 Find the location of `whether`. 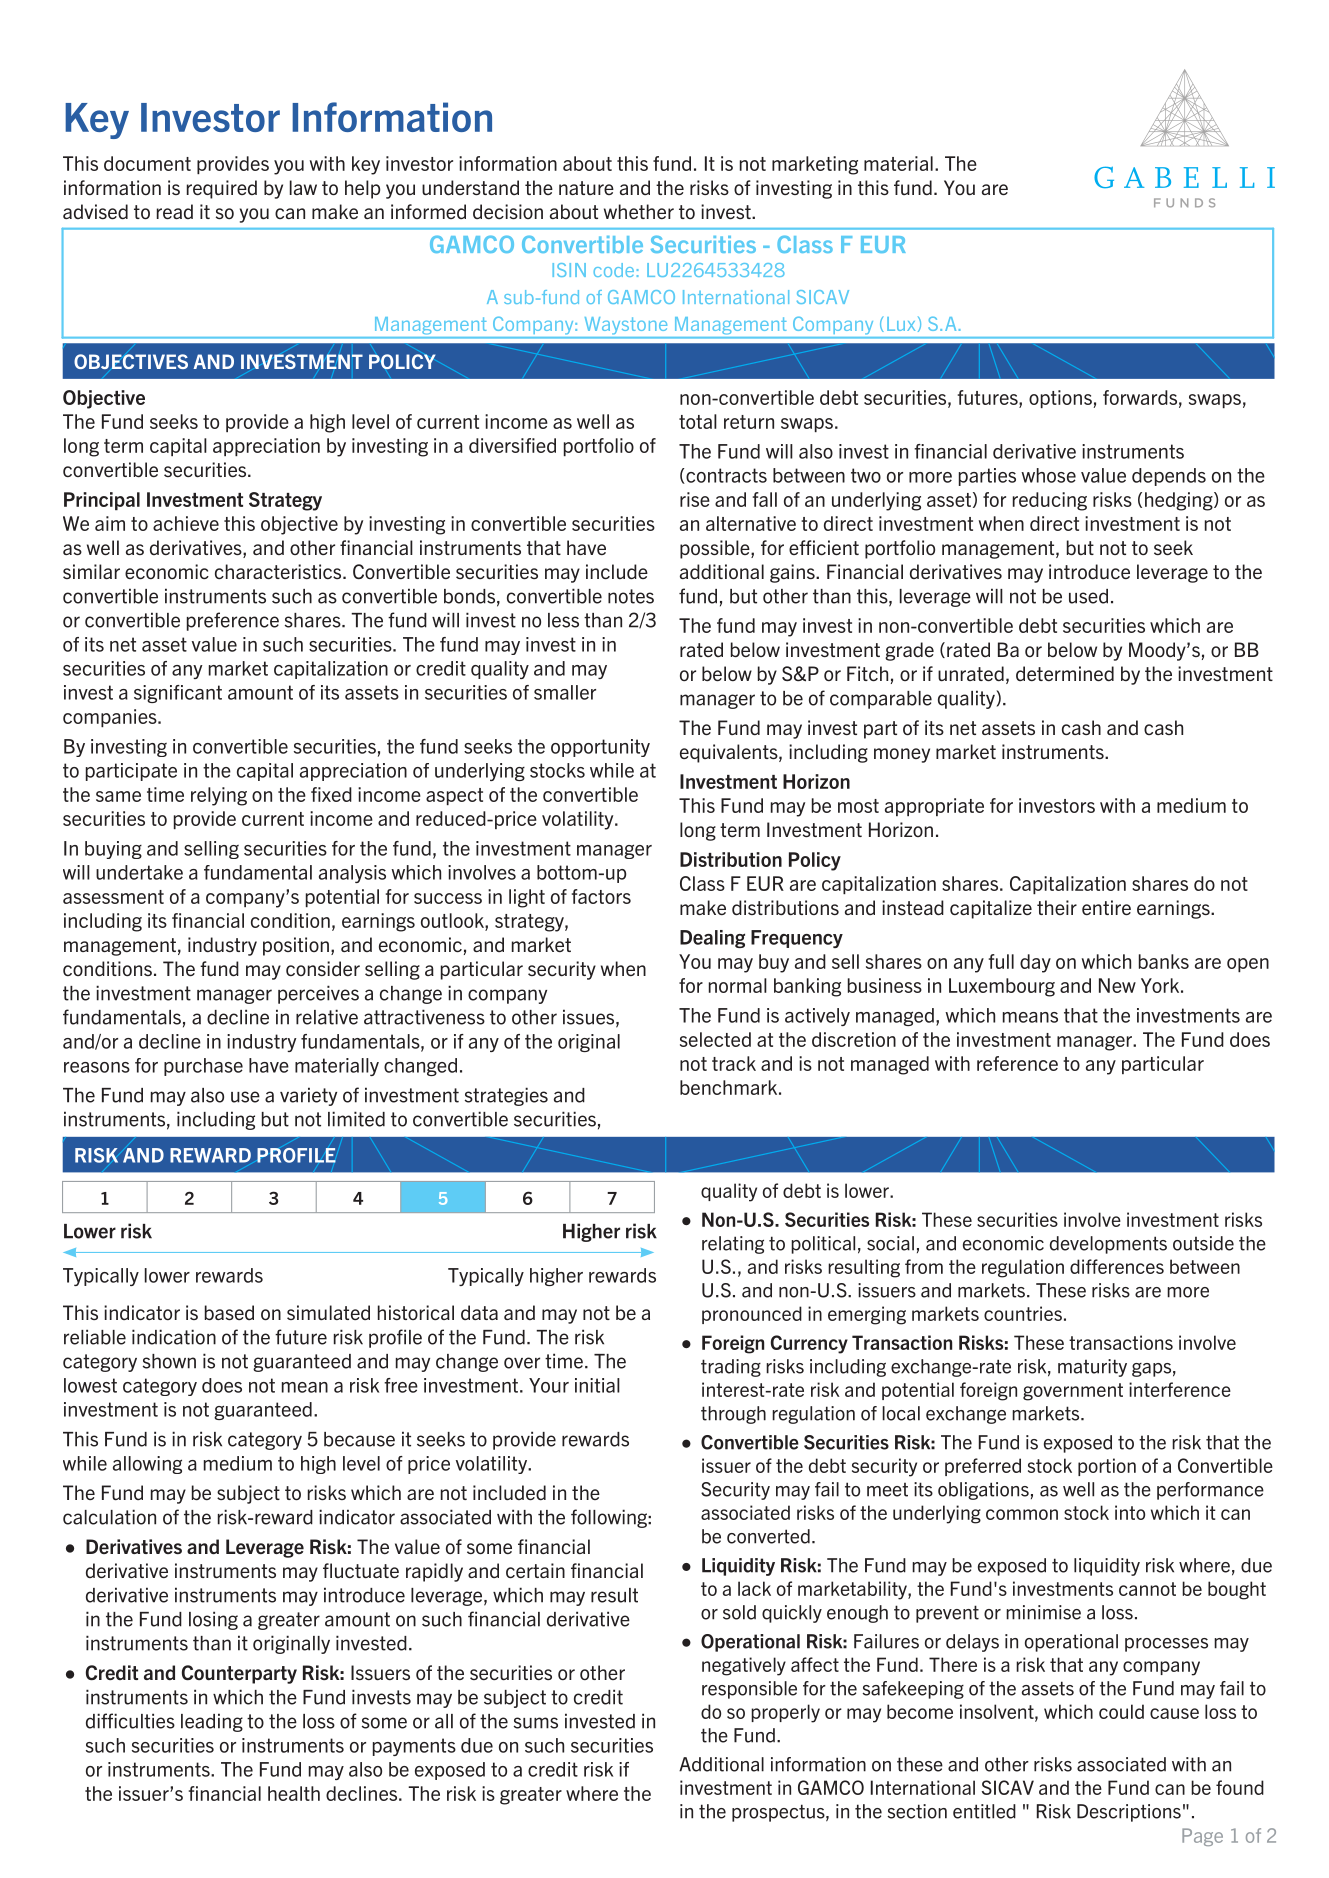

whether is located at coordinates (639, 211).
